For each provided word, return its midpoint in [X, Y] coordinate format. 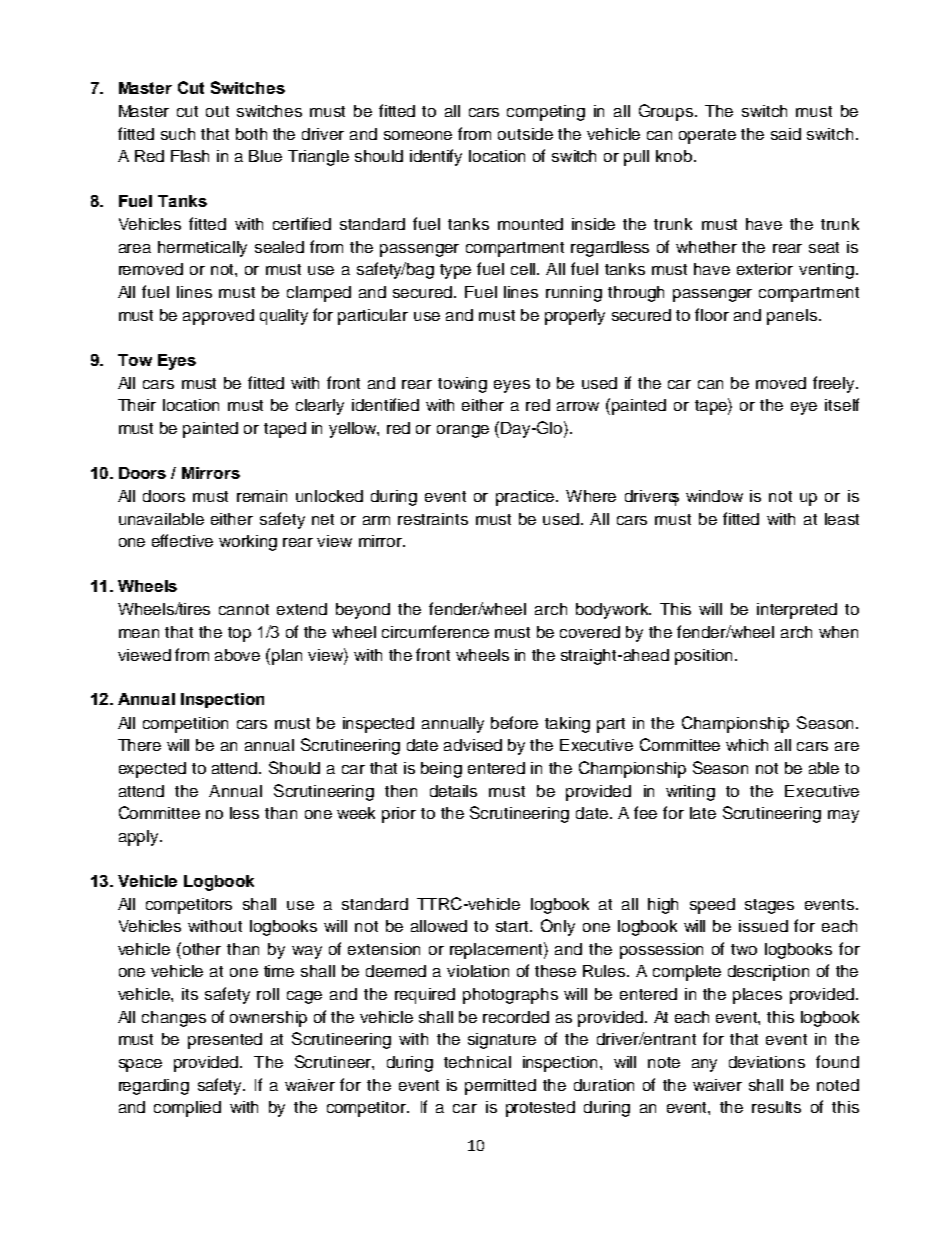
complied [187, 1109]
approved [218, 317]
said [786, 134]
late [703, 813]
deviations [767, 1062]
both [251, 134]
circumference [435, 631]
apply [140, 838]
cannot [244, 609]
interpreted [797, 611]
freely [835, 384]
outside [525, 134]
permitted [500, 1087]
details [453, 791]
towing [462, 385]
